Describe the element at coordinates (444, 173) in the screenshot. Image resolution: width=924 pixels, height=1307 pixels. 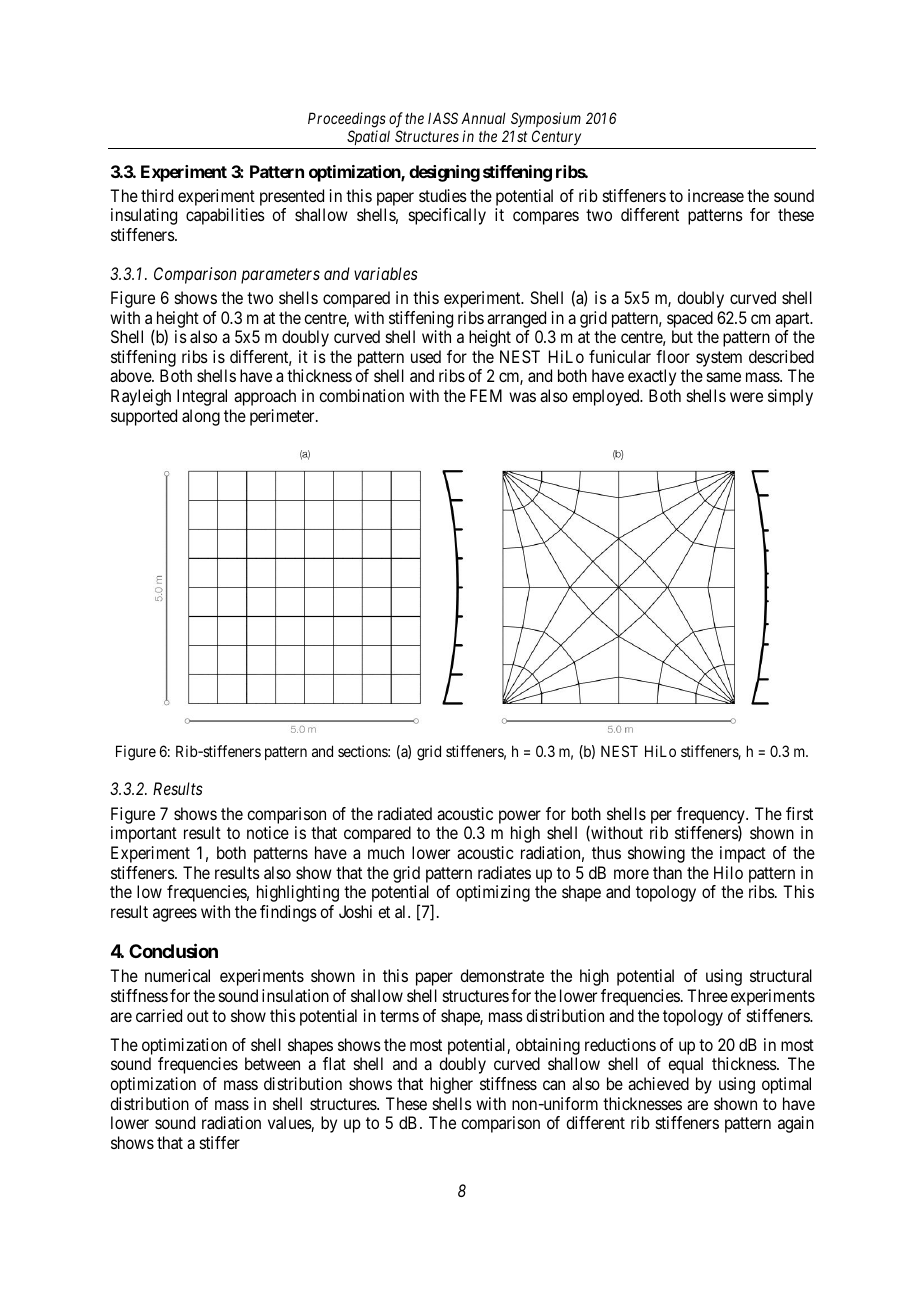
I see `designing` at that location.
